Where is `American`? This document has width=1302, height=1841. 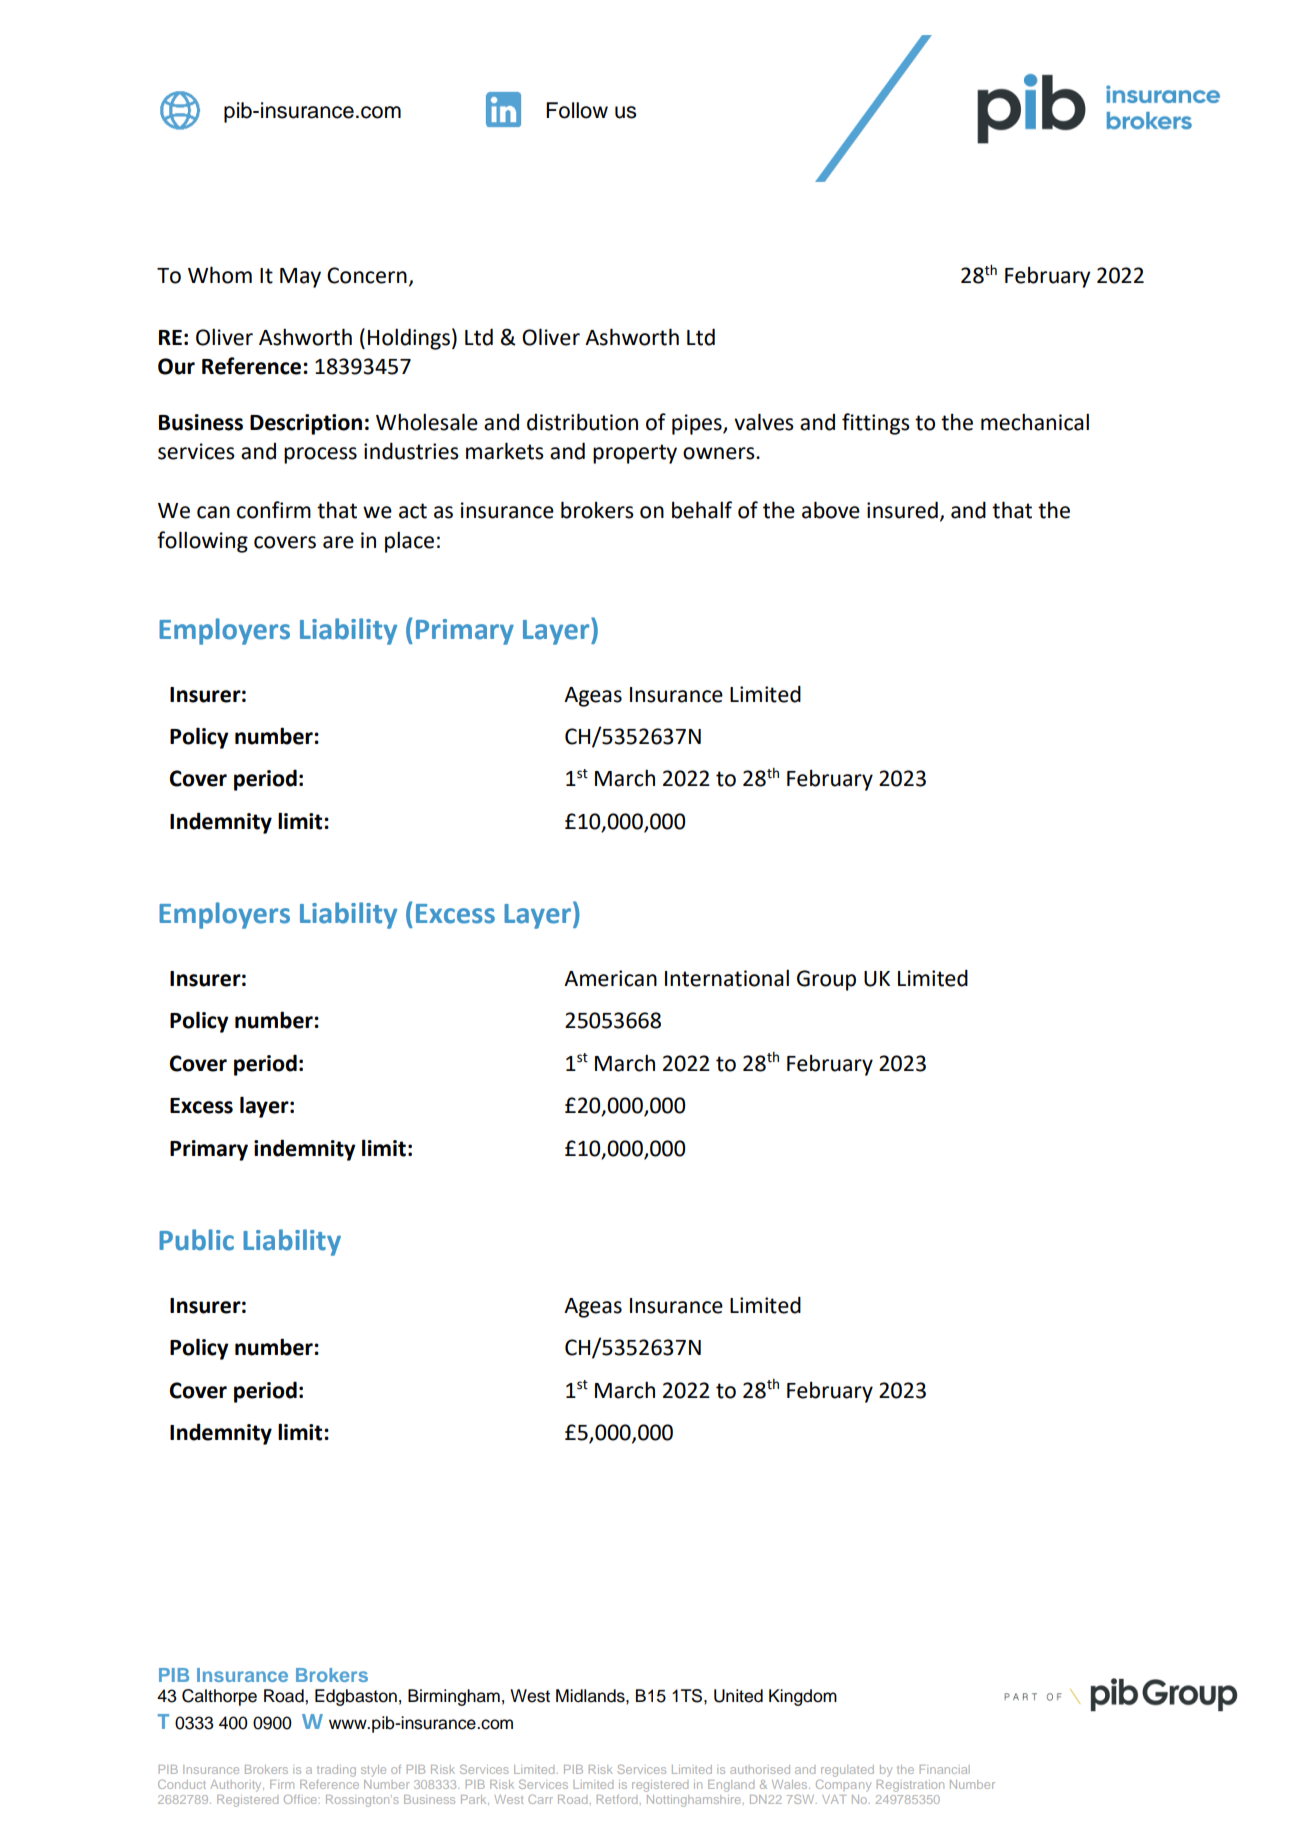
American is located at coordinates (610, 978).
